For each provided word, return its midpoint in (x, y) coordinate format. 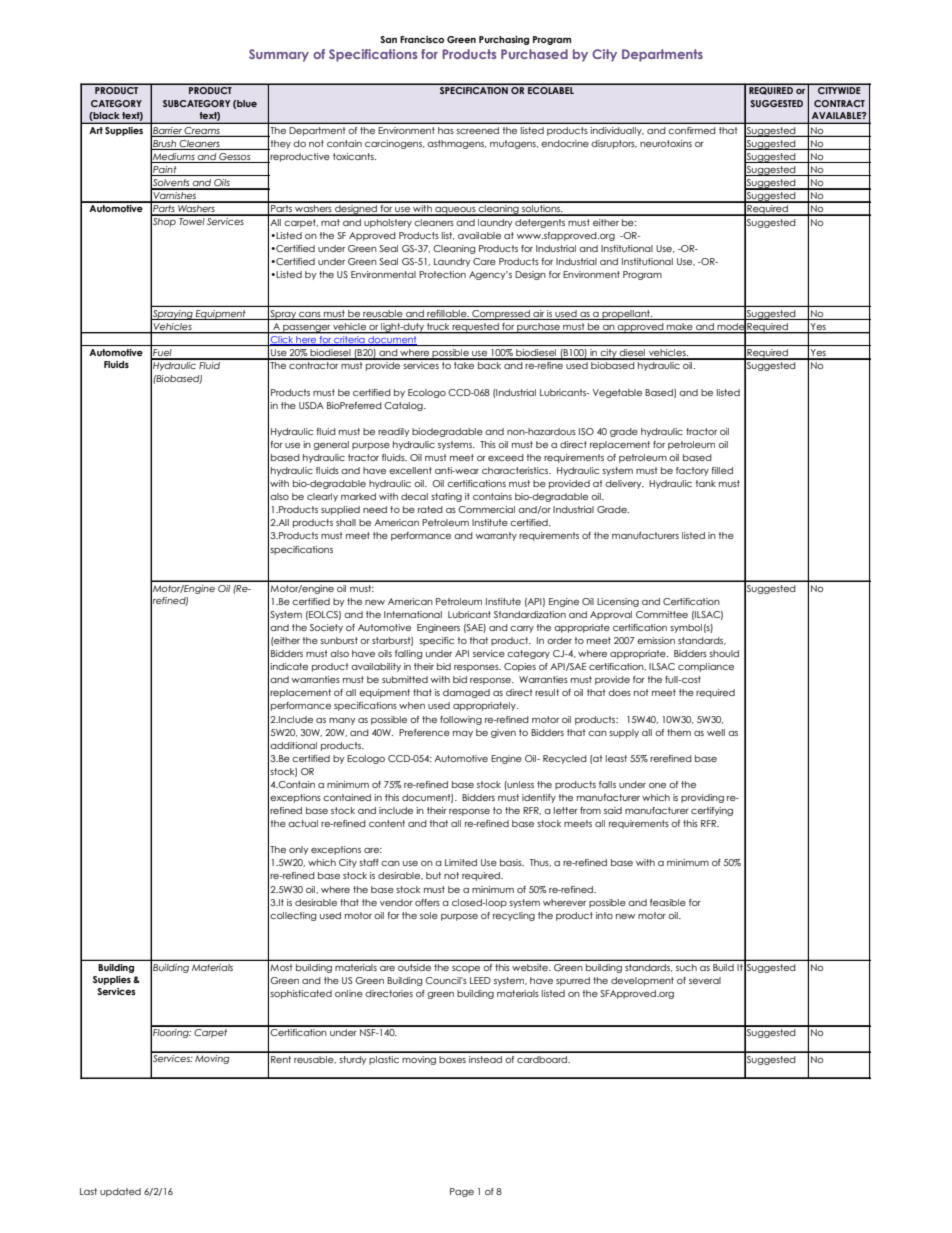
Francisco (422, 39)
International (413, 614)
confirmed (692, 130)
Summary (279, 55)
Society (326, 628)
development (642, 981)
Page (462, 1192)
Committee (662, 614)
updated (120, 1192)
